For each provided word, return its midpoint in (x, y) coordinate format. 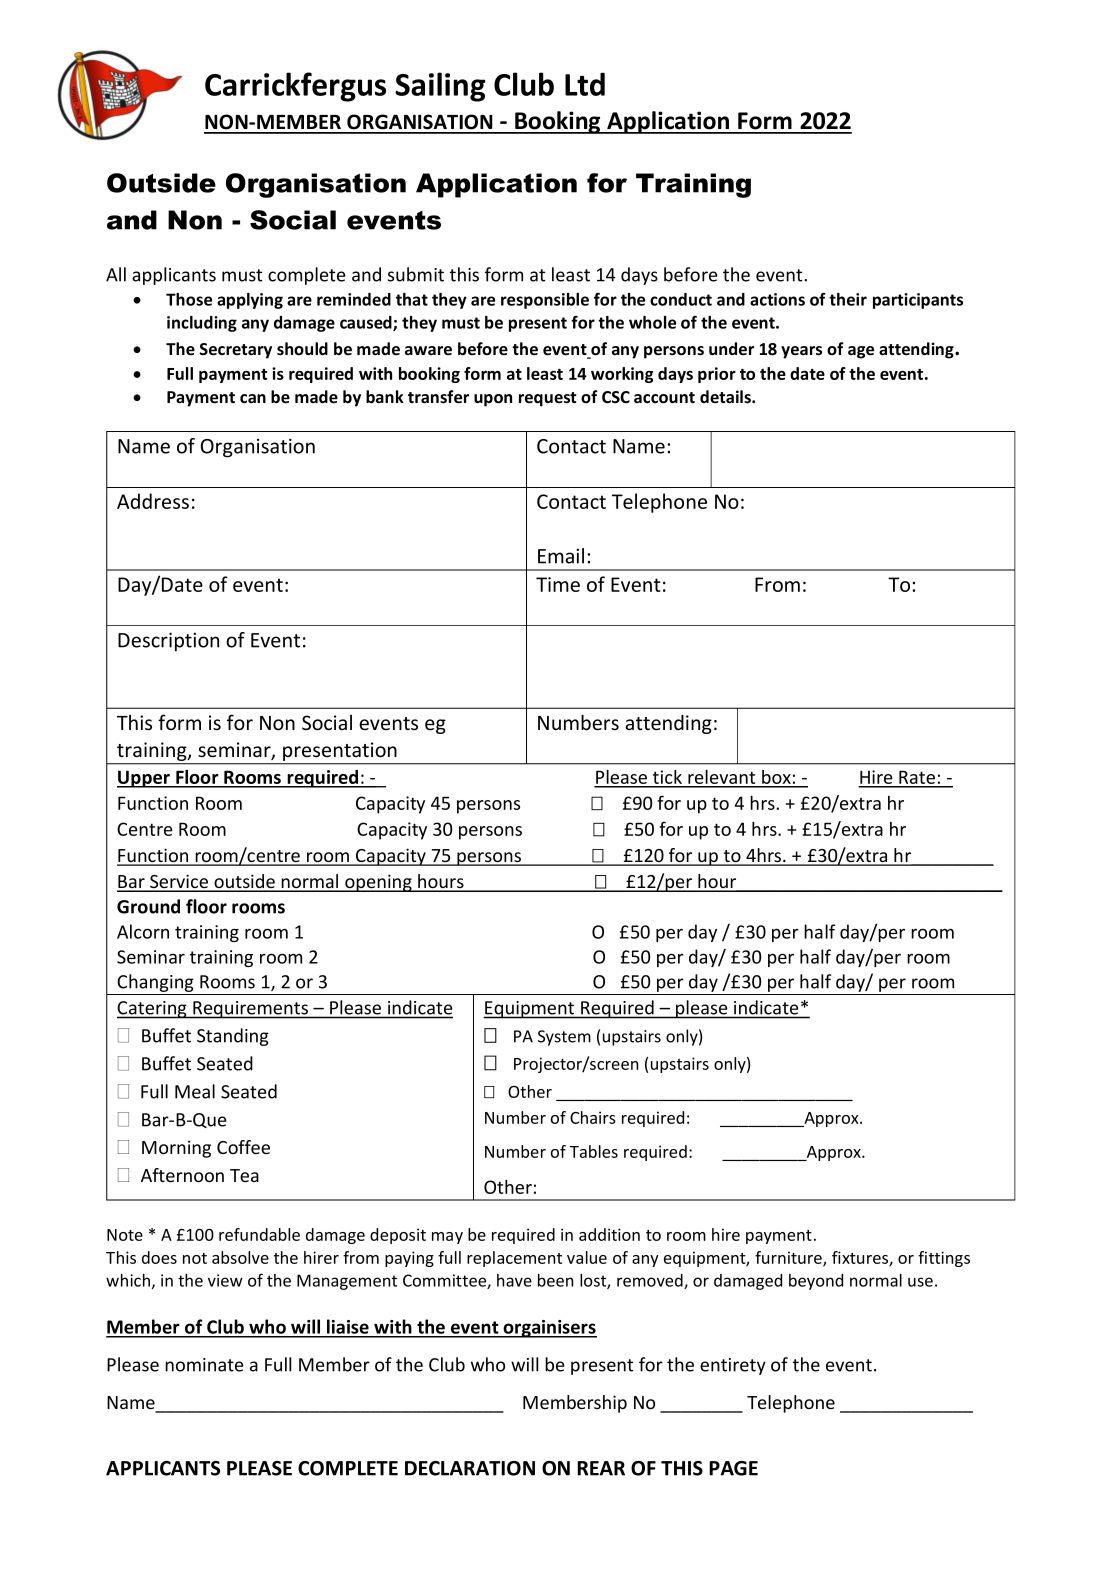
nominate (204, 1365)
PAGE (733, 1468)
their (848, 299)
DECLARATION (470, 1468)
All (116, 274)
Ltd (585, 84)
